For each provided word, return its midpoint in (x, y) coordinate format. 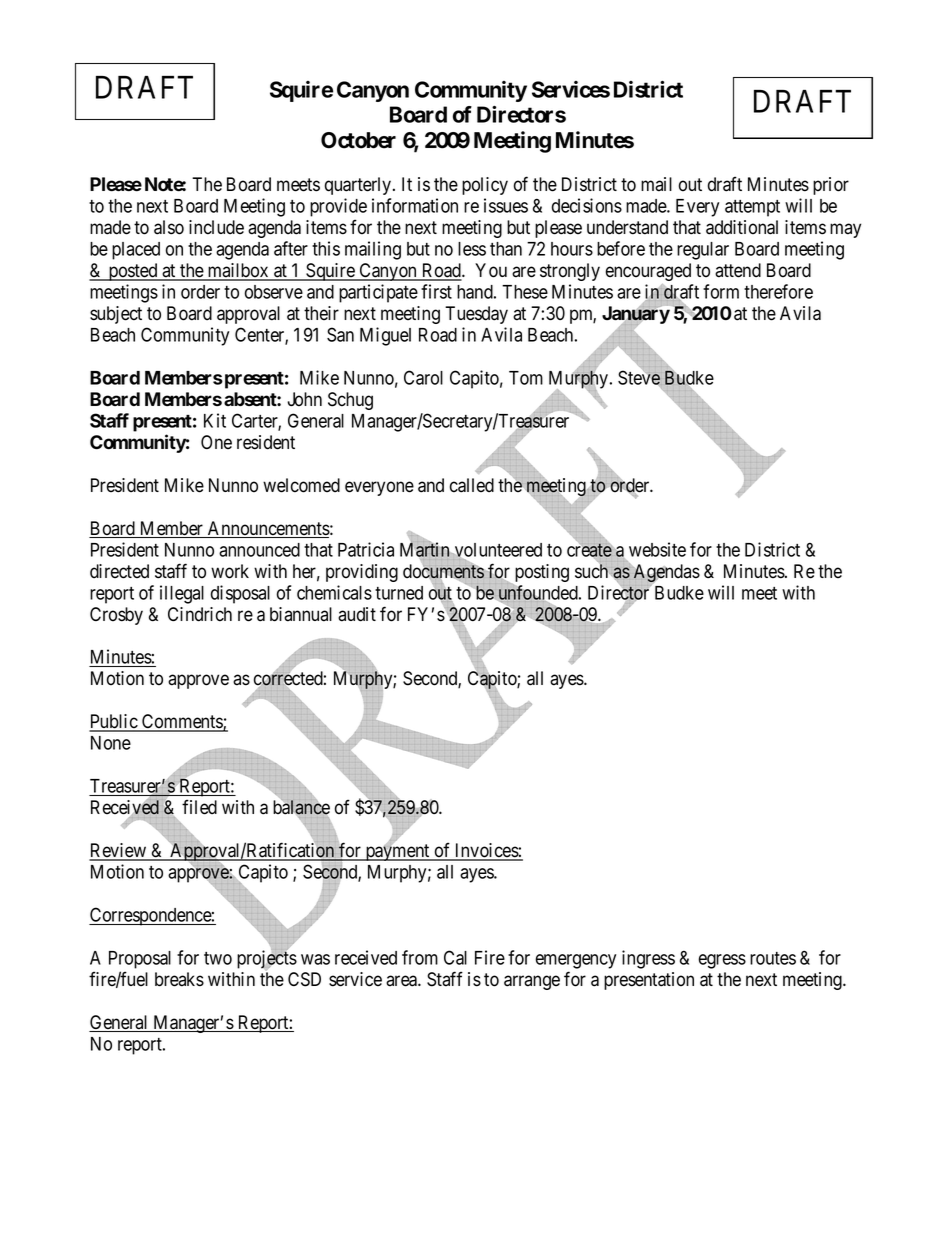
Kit (215, 420)
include (216, 227)
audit (357, 614)
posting (540, 574)
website (657, 549)
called (472, 485)
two (218, 958)
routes (773, 958)
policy (485, 186)
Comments (182, 722)
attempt (752, 208)
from (420, 957)
